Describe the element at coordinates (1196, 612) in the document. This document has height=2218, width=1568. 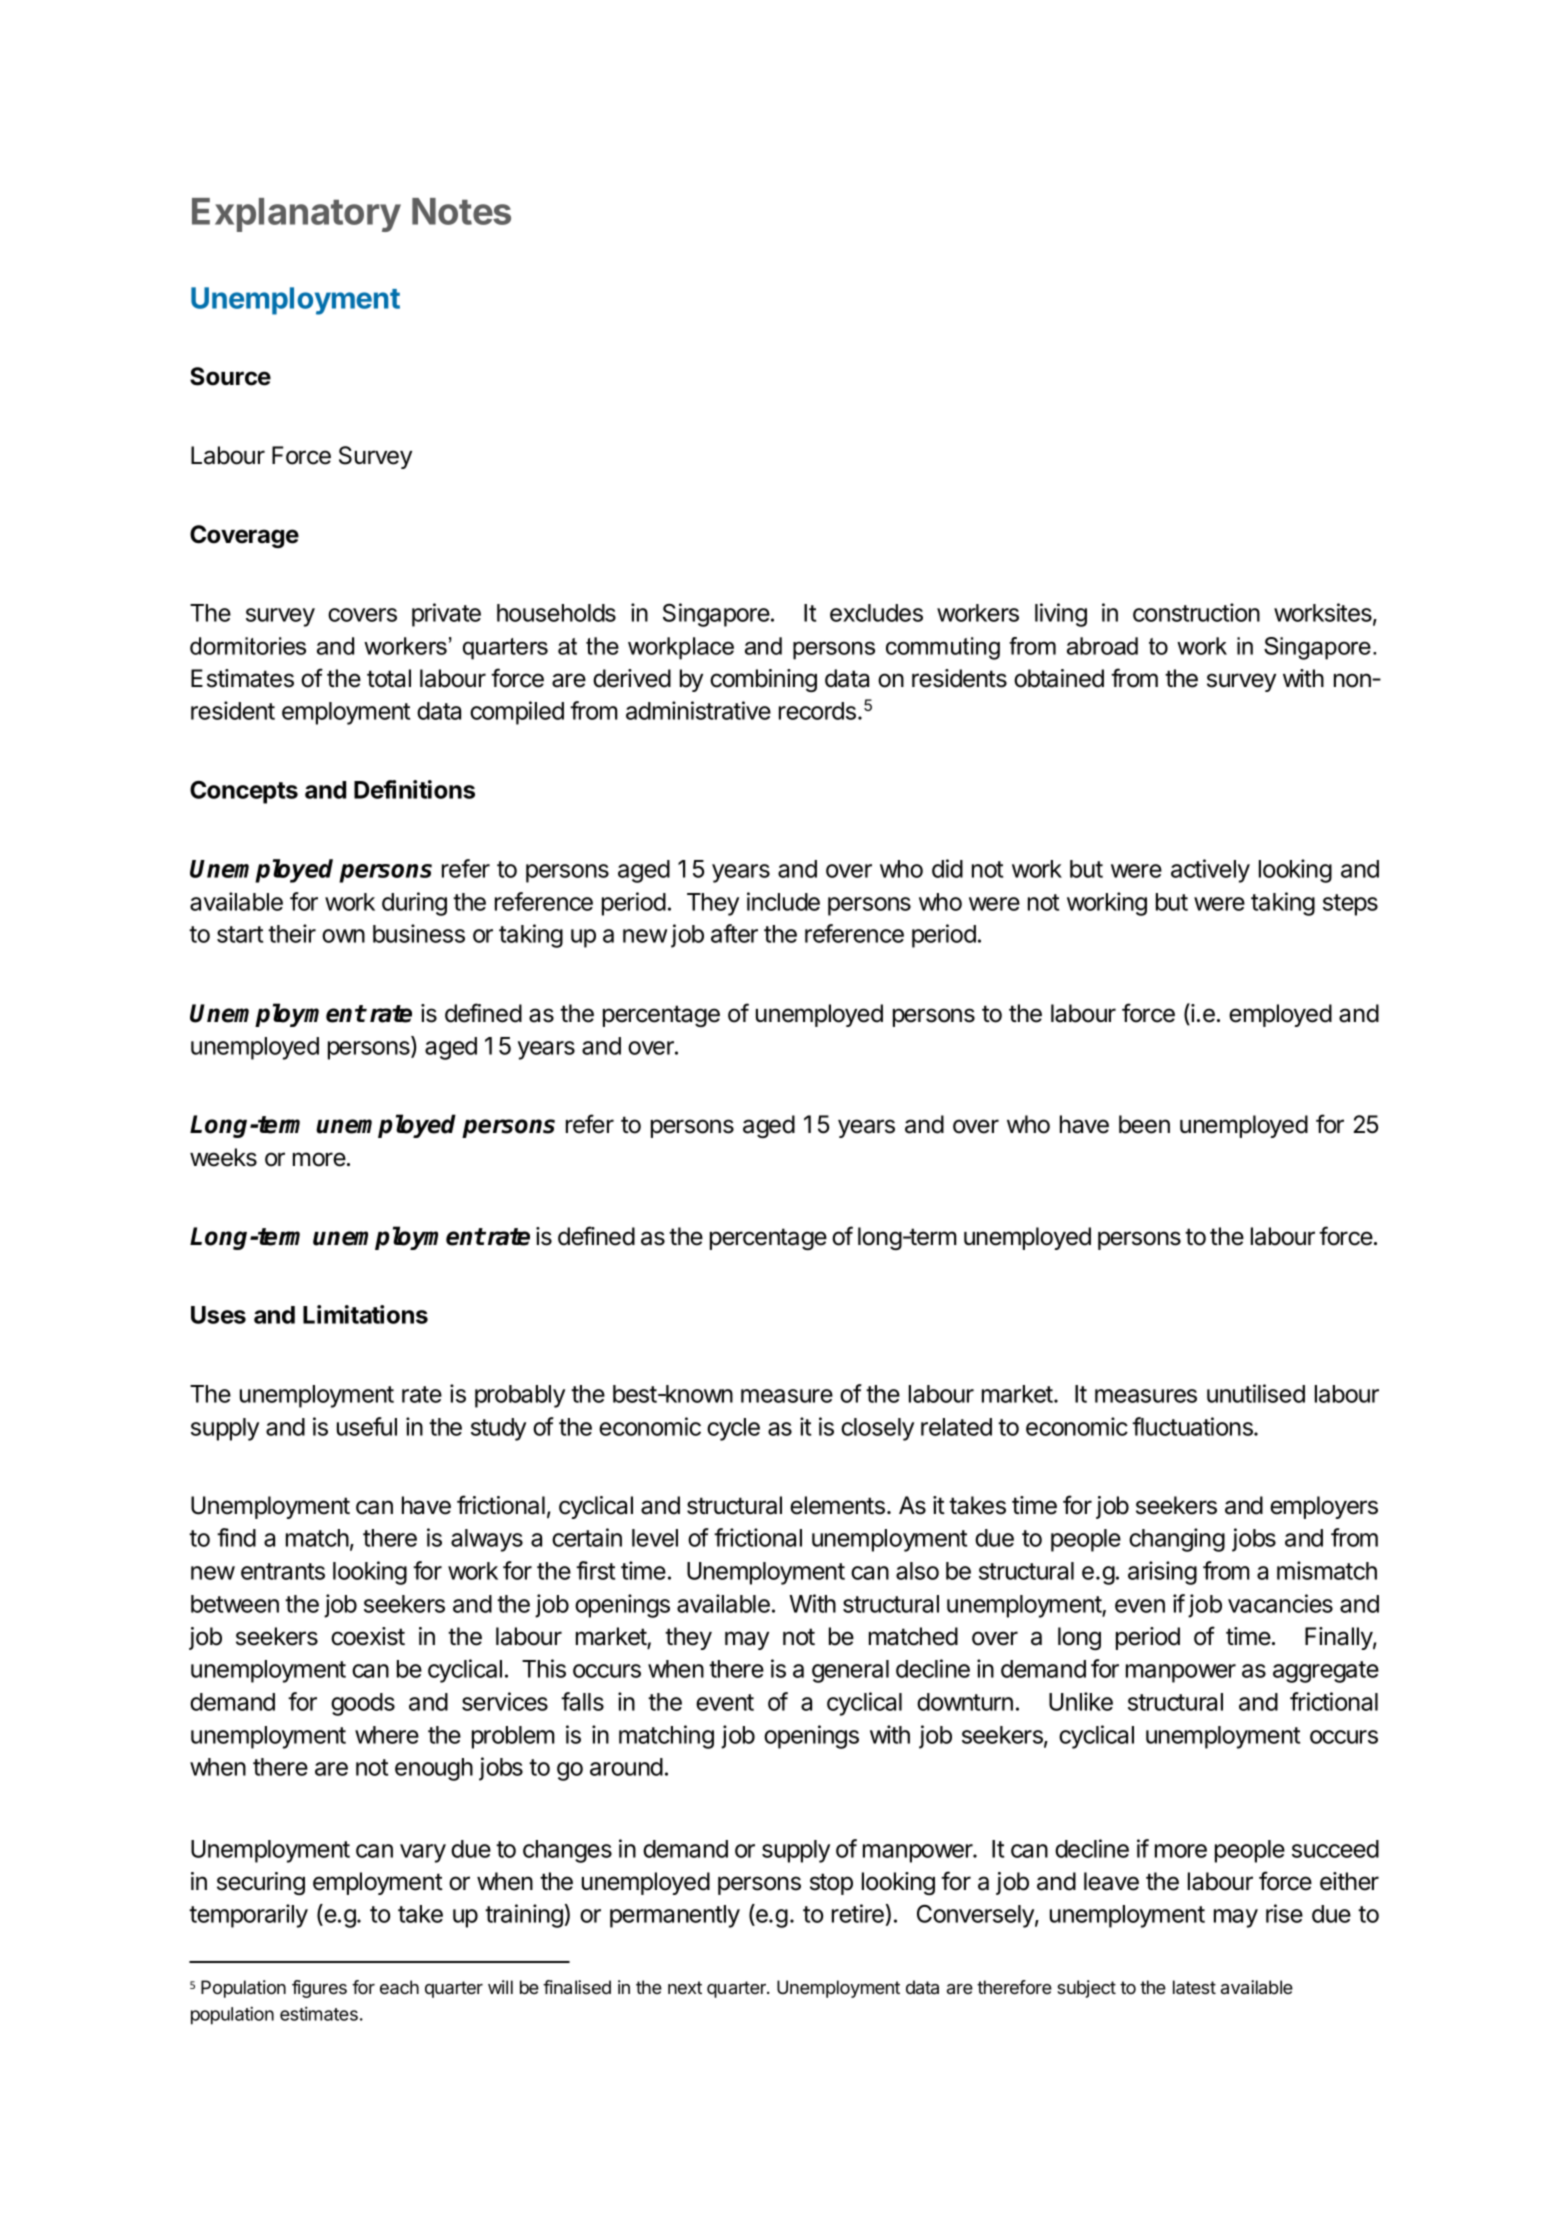
I see `construction` at that location.
